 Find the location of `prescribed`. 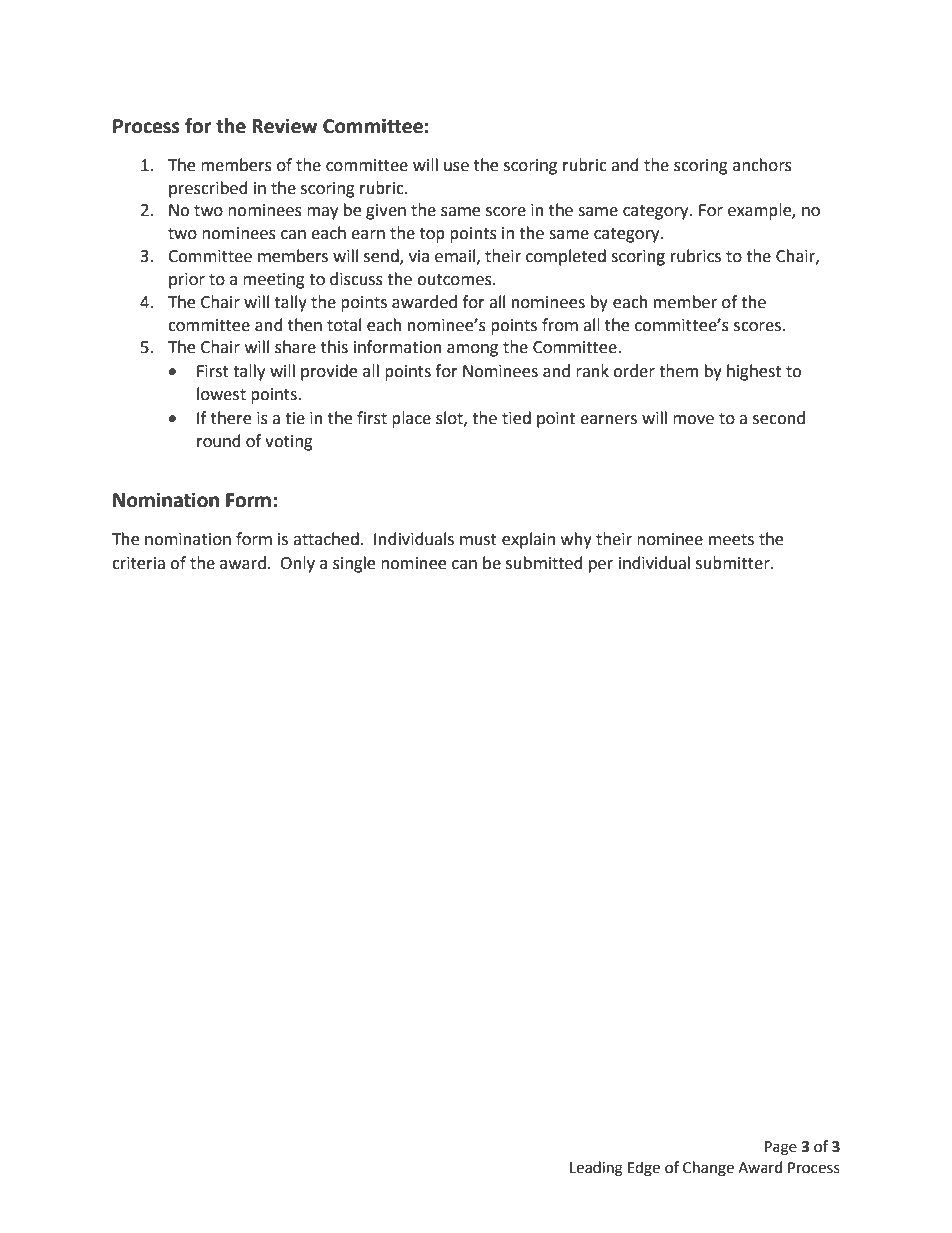

prescribed is located at coordinates (208, 189).
